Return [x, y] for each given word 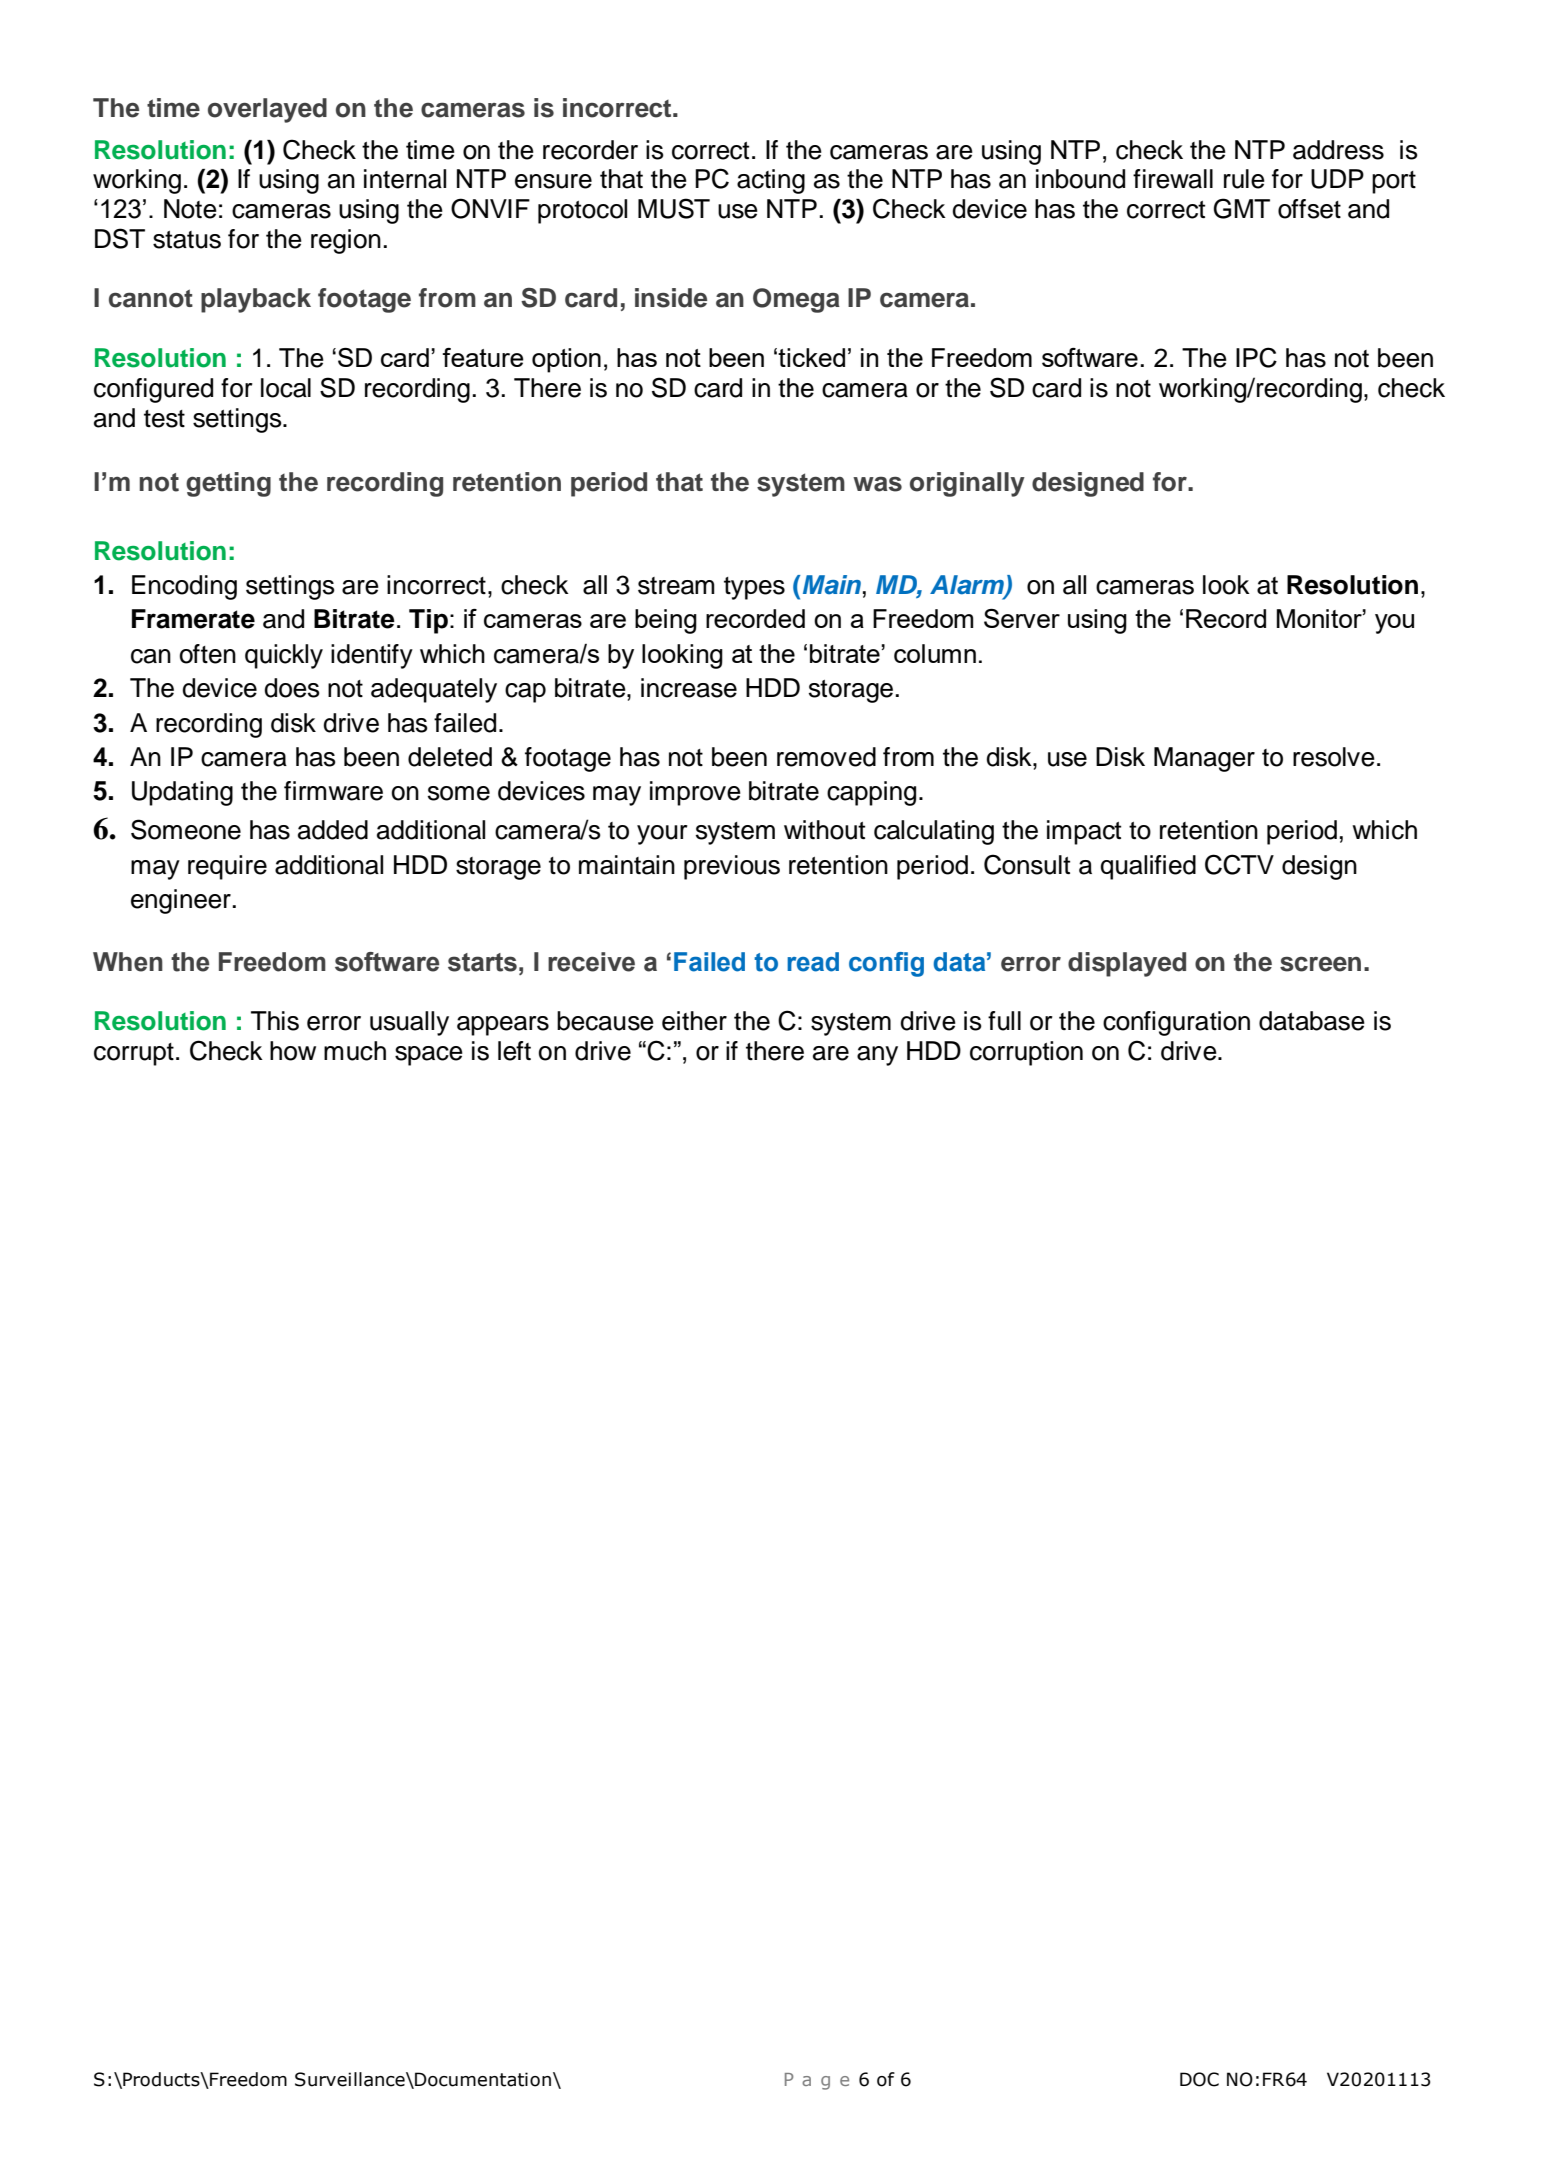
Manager [1204, 759]
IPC [1256, 357]
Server [1022, 618]
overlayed [267, 110]
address [1338, 150]
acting [771, 181]
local [286, 388]
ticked [811, 357]
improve [695, 793]
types [754, 588]
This [275, 1021]
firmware [333, 791]
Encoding [184, 587]
